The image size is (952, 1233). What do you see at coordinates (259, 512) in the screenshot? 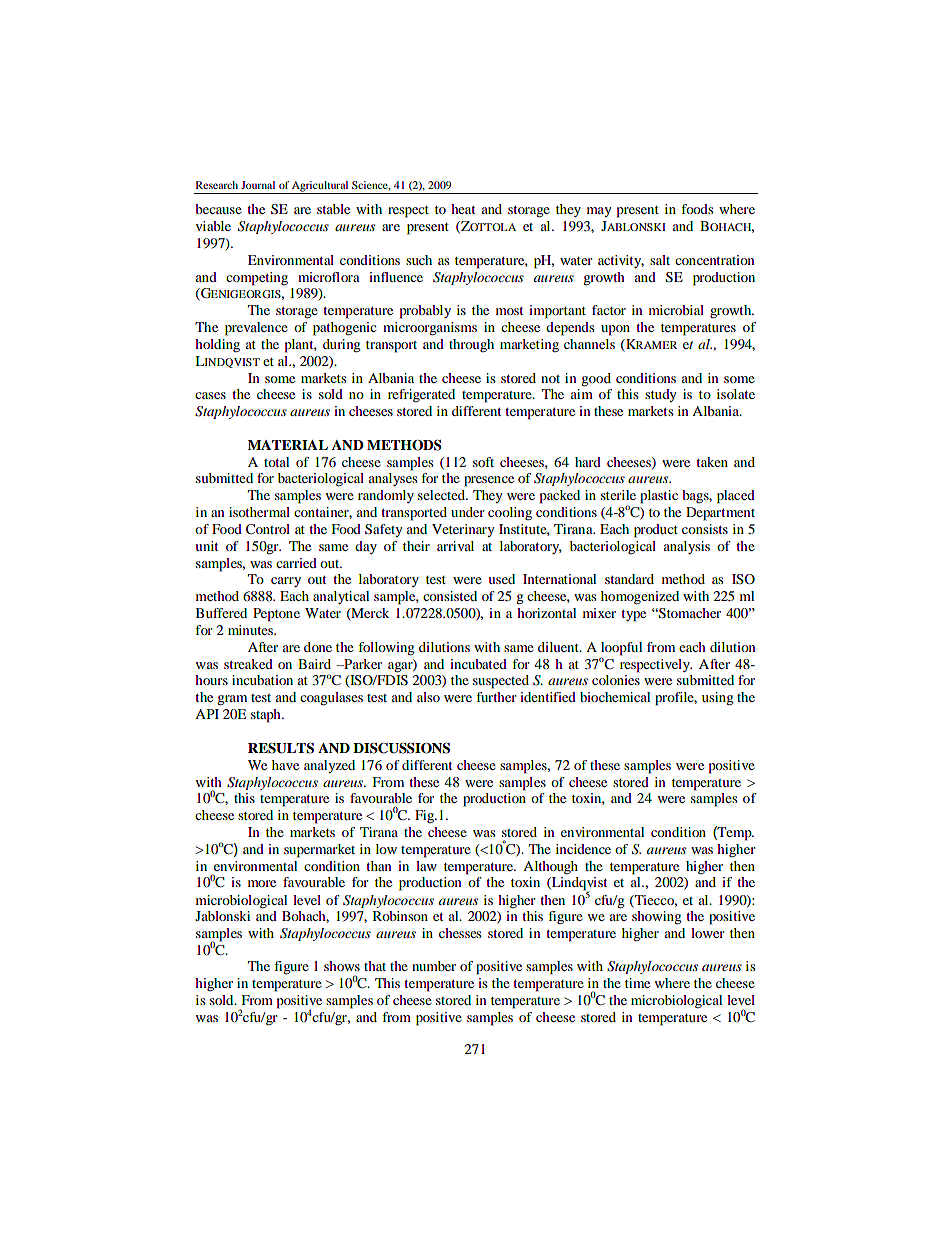
I see `isothermal` at bounding box center [259, 512].
